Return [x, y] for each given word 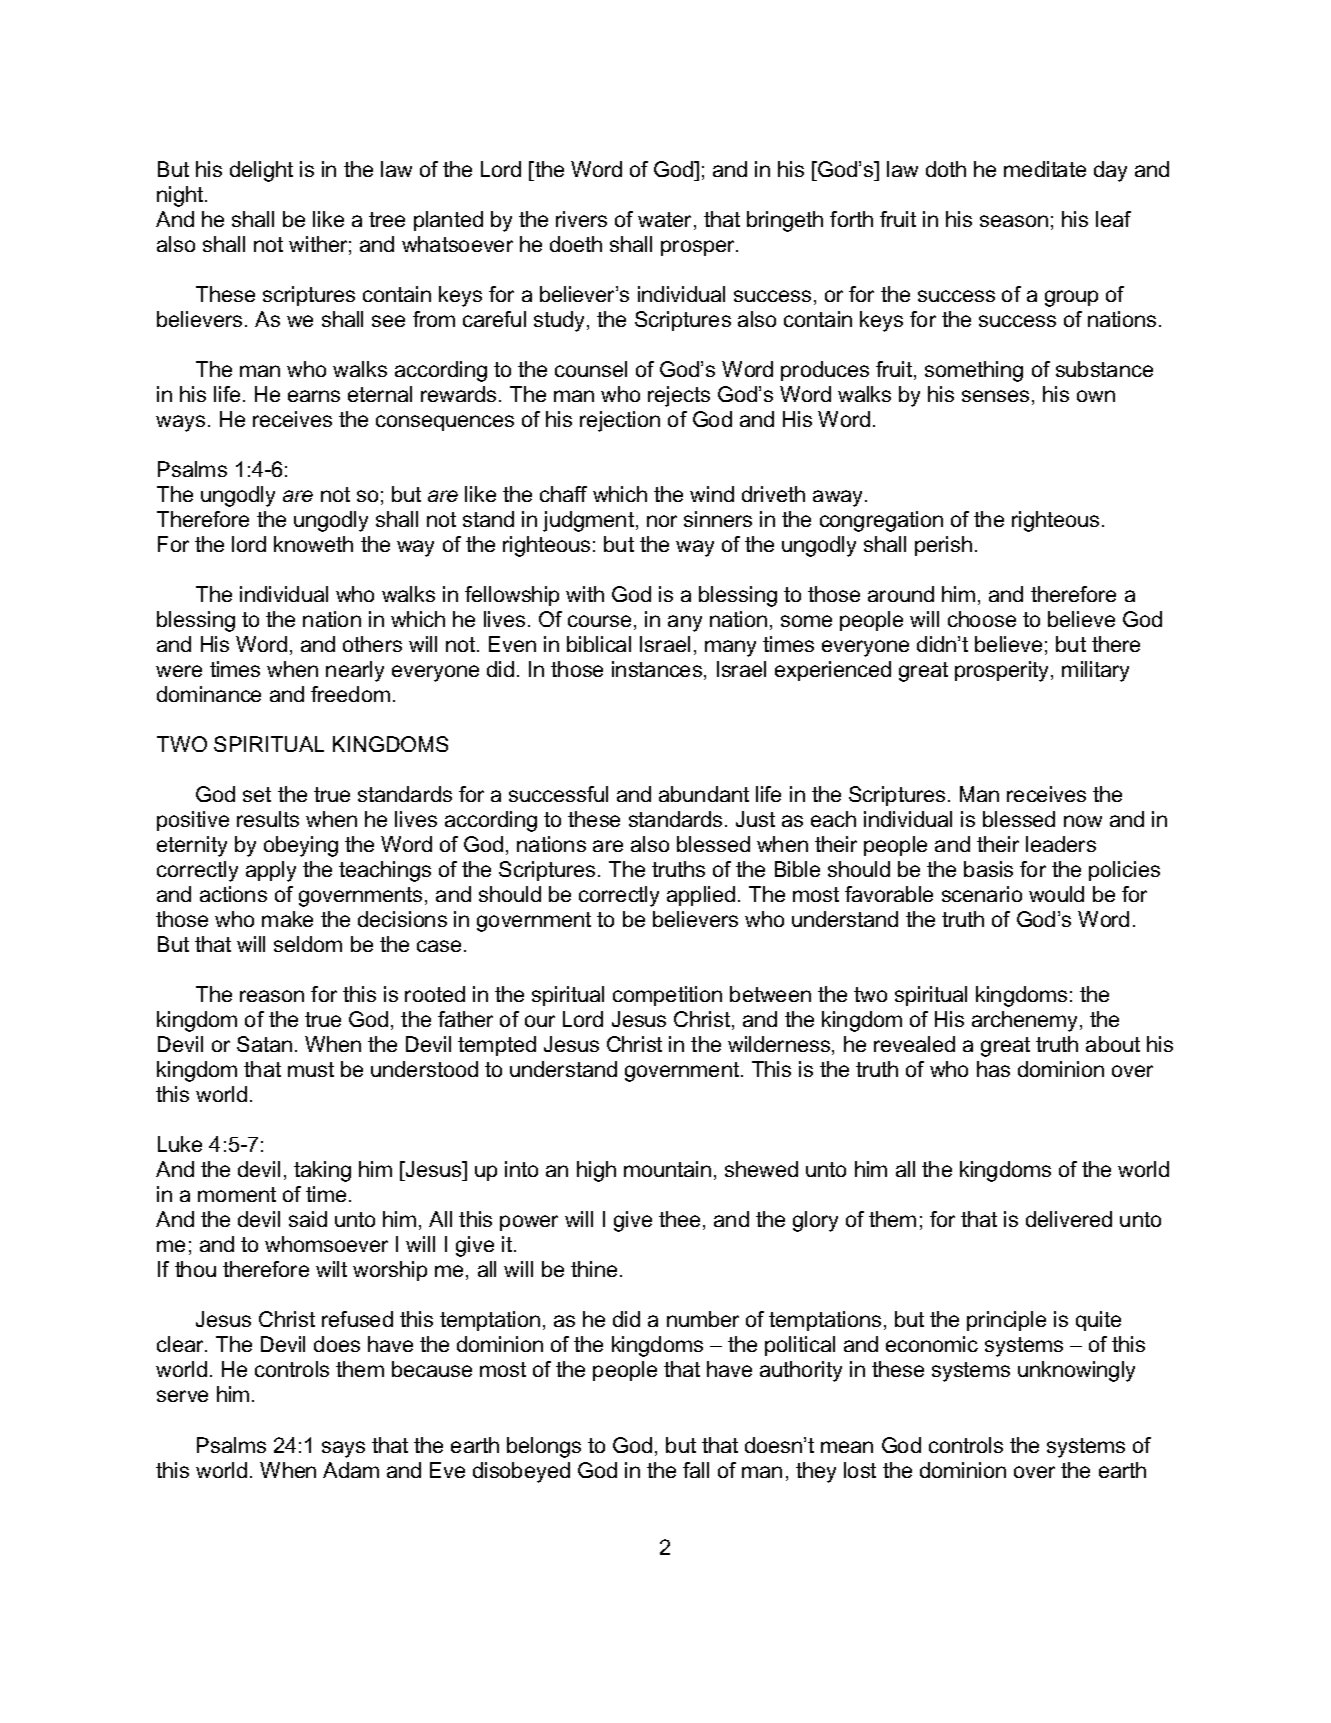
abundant [704, 794]
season [1014, 221]
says [343, 1449]
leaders [1061, 844]
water [666, 221]
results [268, 819]
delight [261, 171]
